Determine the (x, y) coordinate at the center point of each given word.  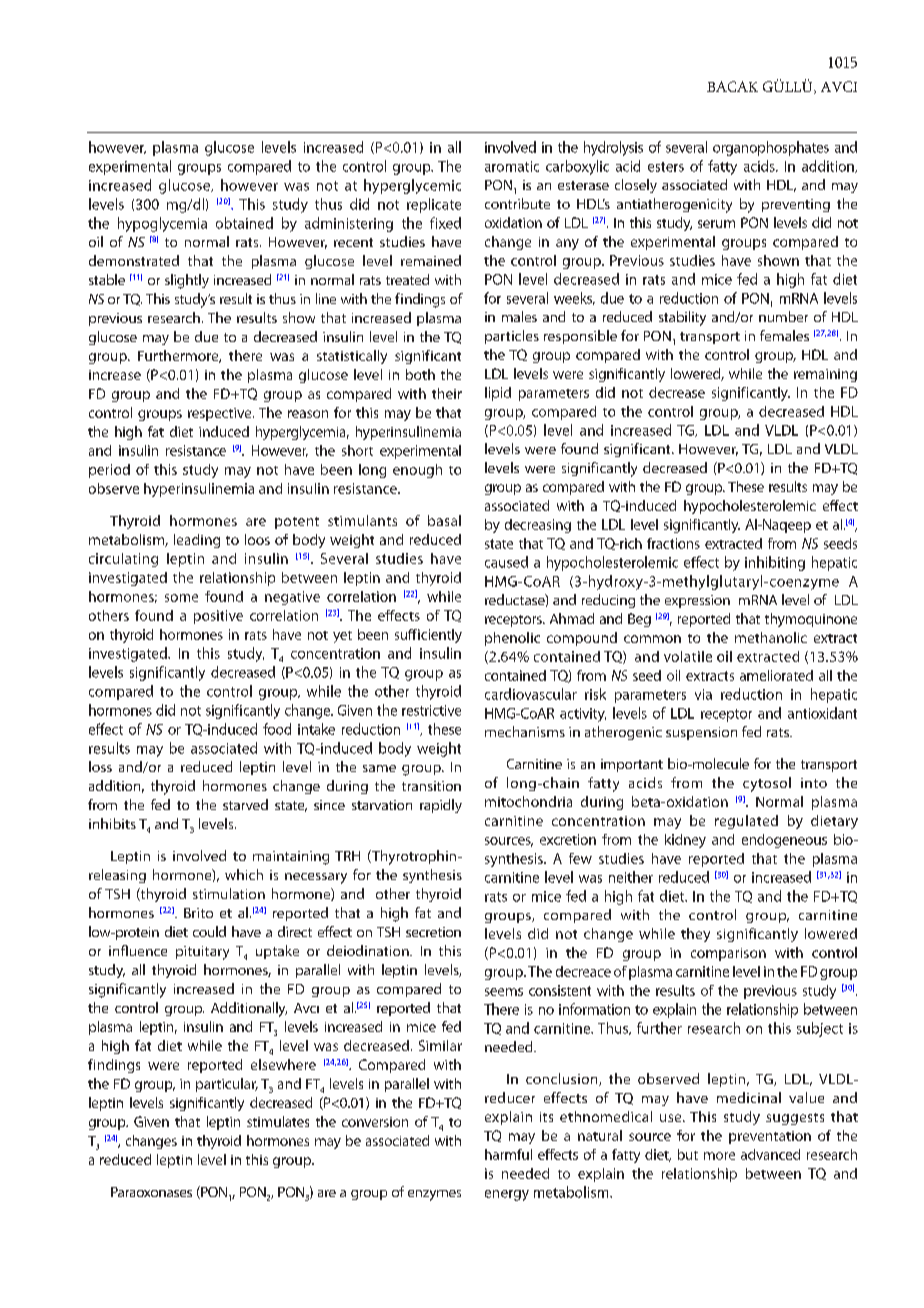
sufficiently (428, 636)
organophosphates (771, 148)
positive (218, 617)
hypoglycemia (162, 224)
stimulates (278, 1121)
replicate (434, 205)
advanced (770, 1154)
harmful (508, 1154)
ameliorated (776, 675)
